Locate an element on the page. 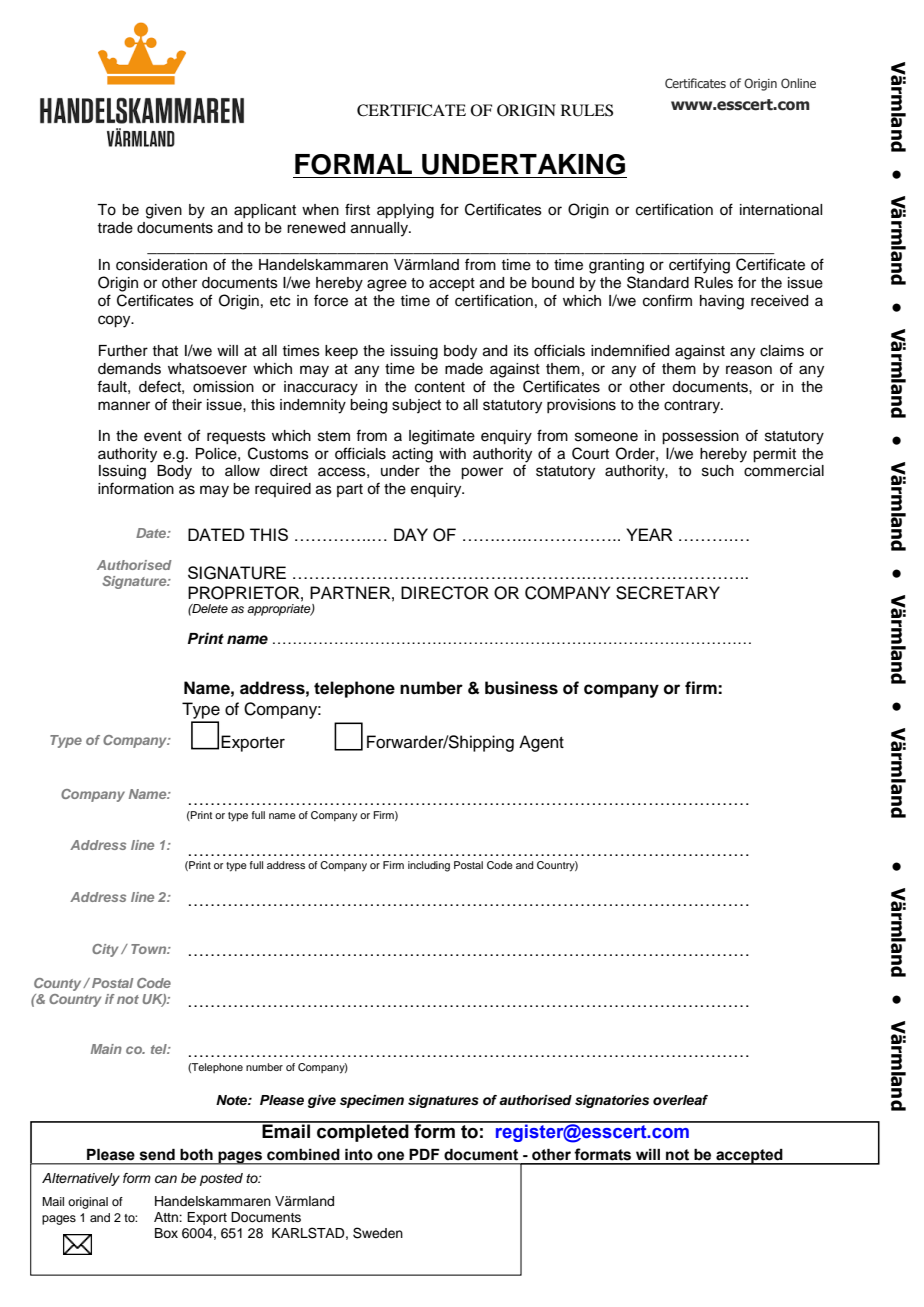 The image size is (924, 1307). DAY is located at coordinates (411, 534).
